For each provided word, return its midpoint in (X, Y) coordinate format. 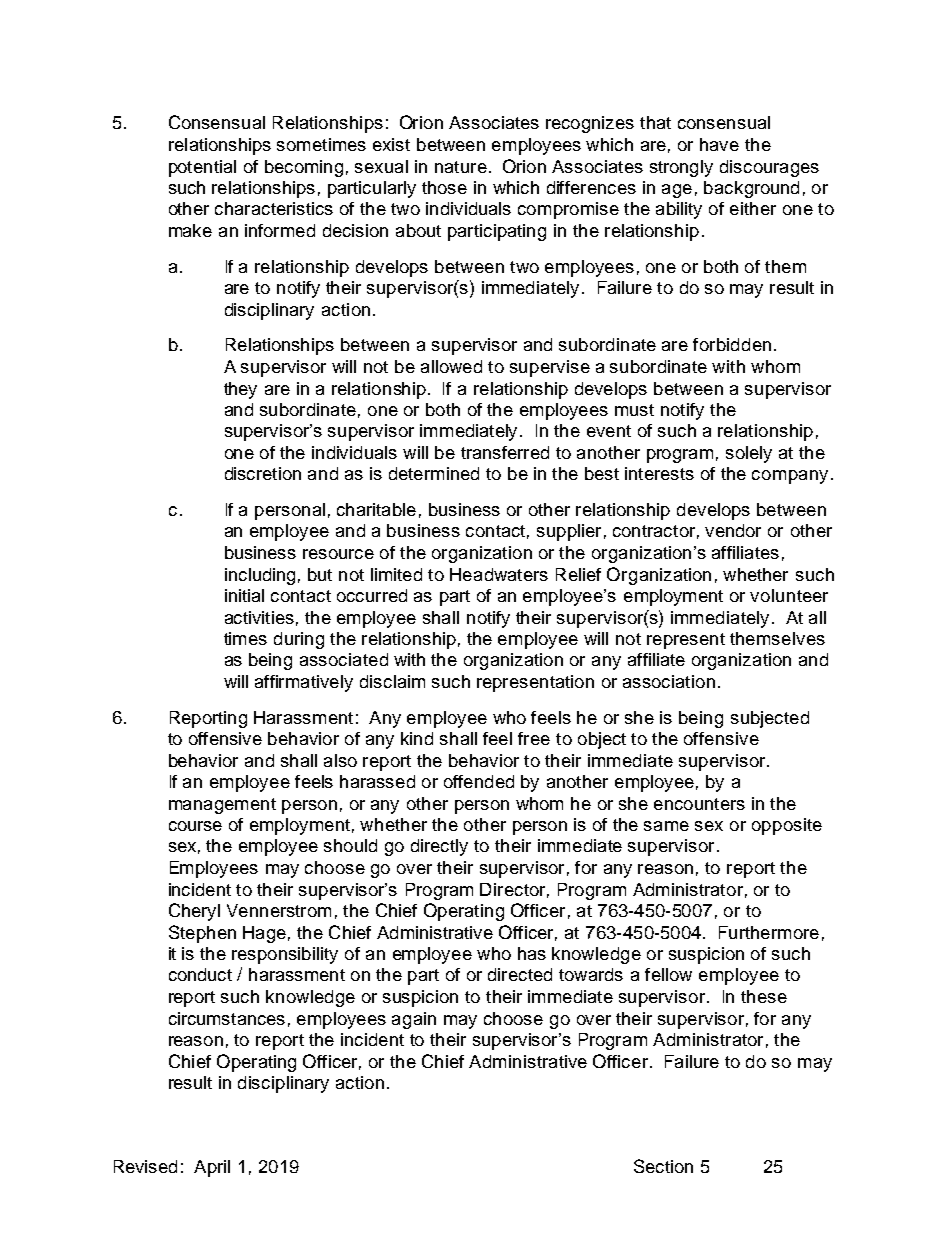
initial (244, 595)
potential (202, 168)
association (669, 681)
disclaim (392, 681)
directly (439, 847)
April (212, 1168)
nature (461, 167)
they (240, 390)
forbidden (732, 344)
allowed (451, 366)
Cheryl (194, 912)
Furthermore (769, 932)
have (719, 144)
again (414, 1020)
